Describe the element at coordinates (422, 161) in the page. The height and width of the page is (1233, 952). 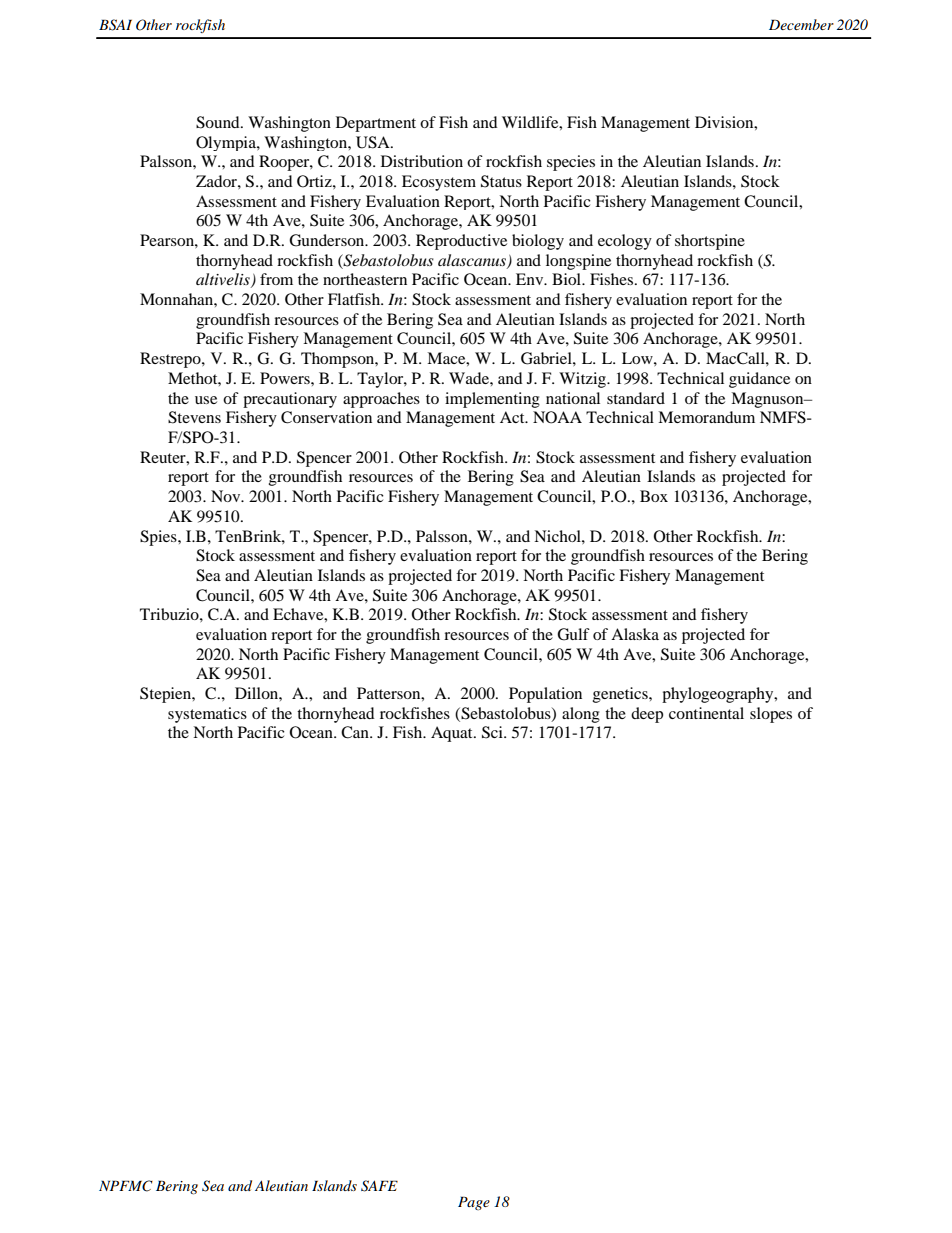
I see `Distribution` at that location.
